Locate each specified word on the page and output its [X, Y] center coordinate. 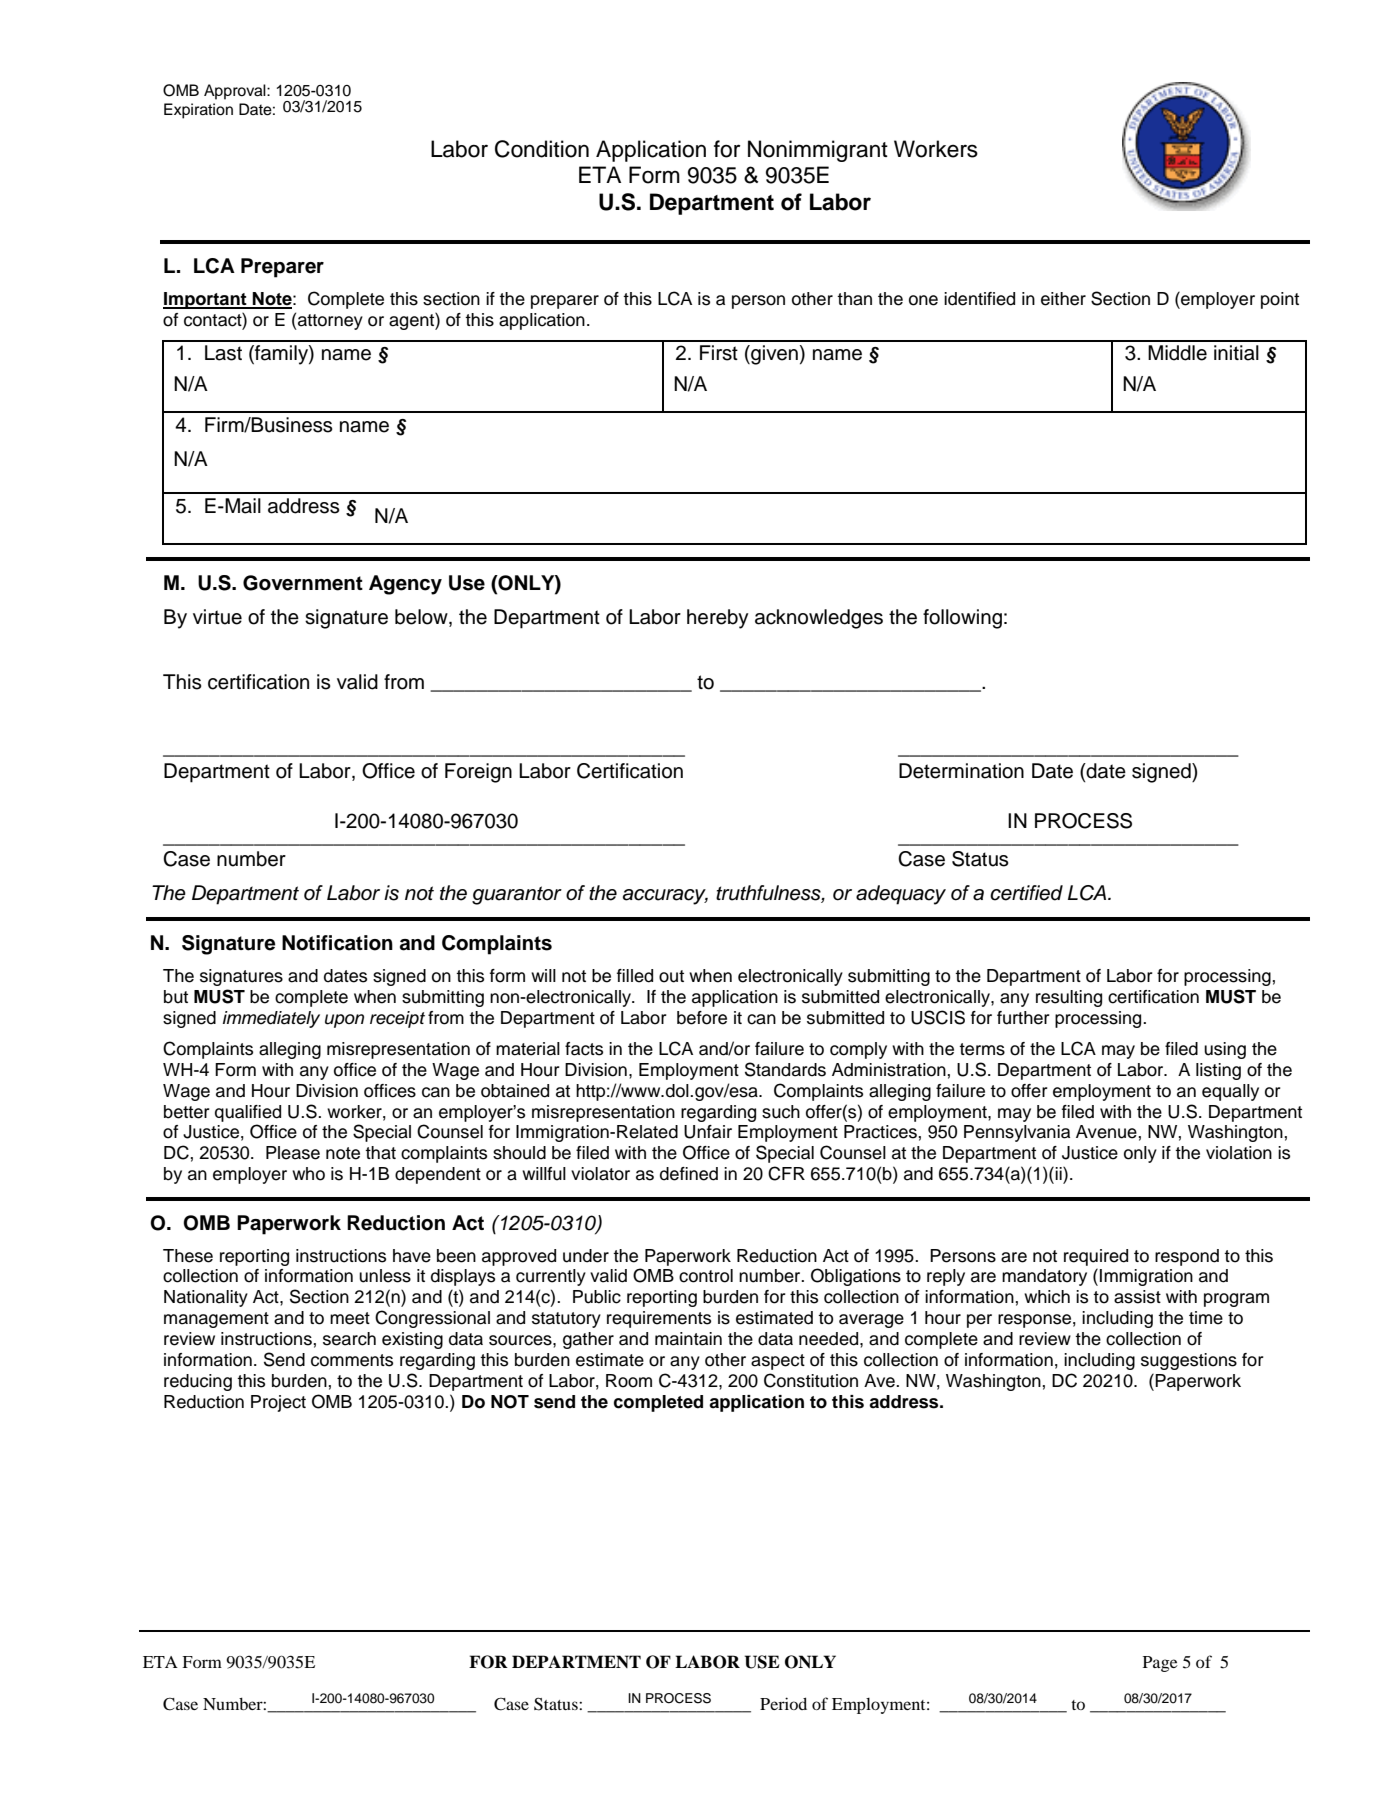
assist [1137, 1297]
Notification [337, 943]
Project [278, 1403]
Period [783, 1703]
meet [350, 1318]
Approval [236, 92]
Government [303, 583]
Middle [1177, 353]
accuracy [665, 897]
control [706, 1276]
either [1063, 299]
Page [1160, 1664]
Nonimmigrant [818, 151]
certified [1026, 893]
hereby [718, 619]
